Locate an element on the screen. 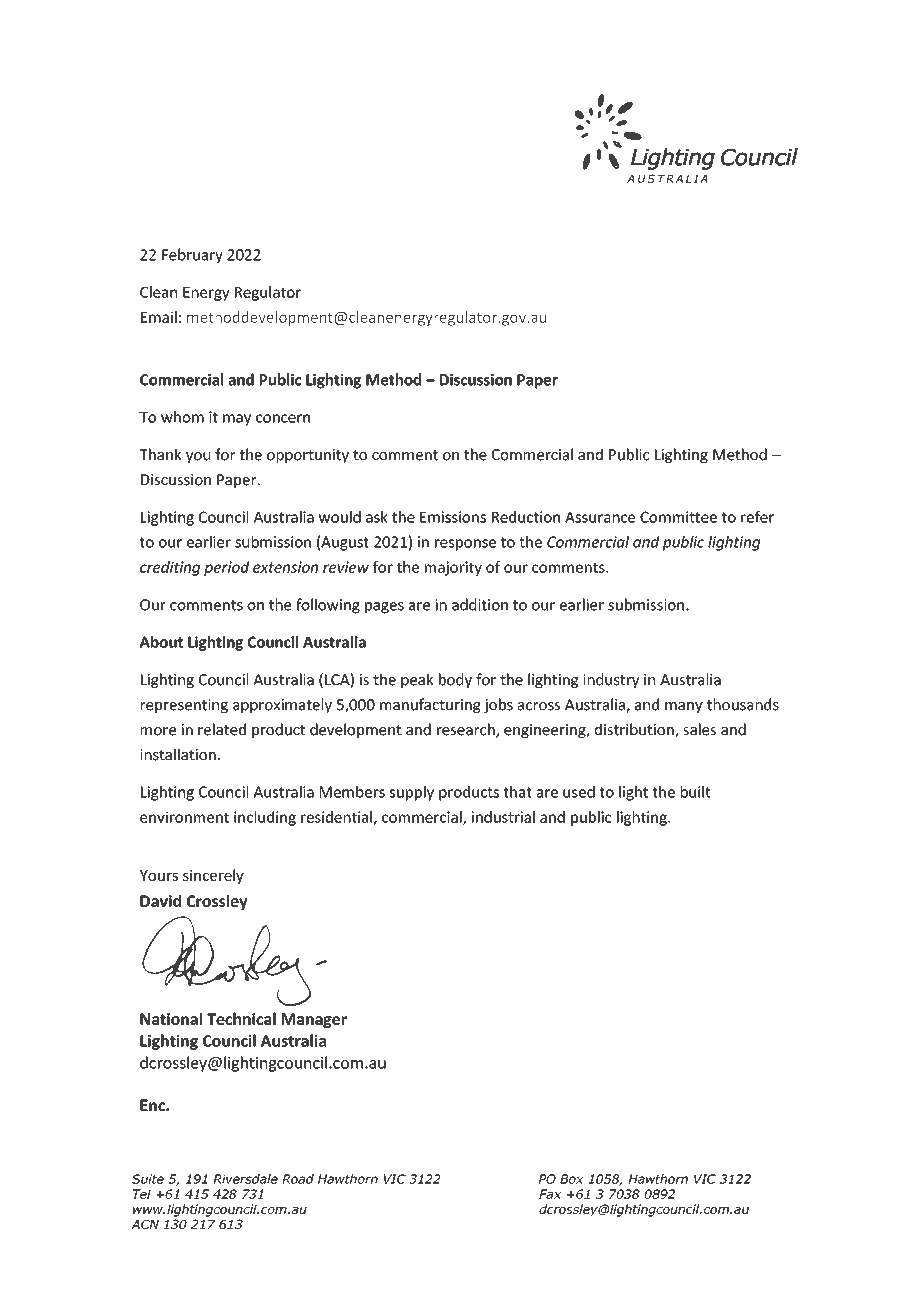 The image size is (924, 1308). Emissions is located at coordinates (453, 517).
